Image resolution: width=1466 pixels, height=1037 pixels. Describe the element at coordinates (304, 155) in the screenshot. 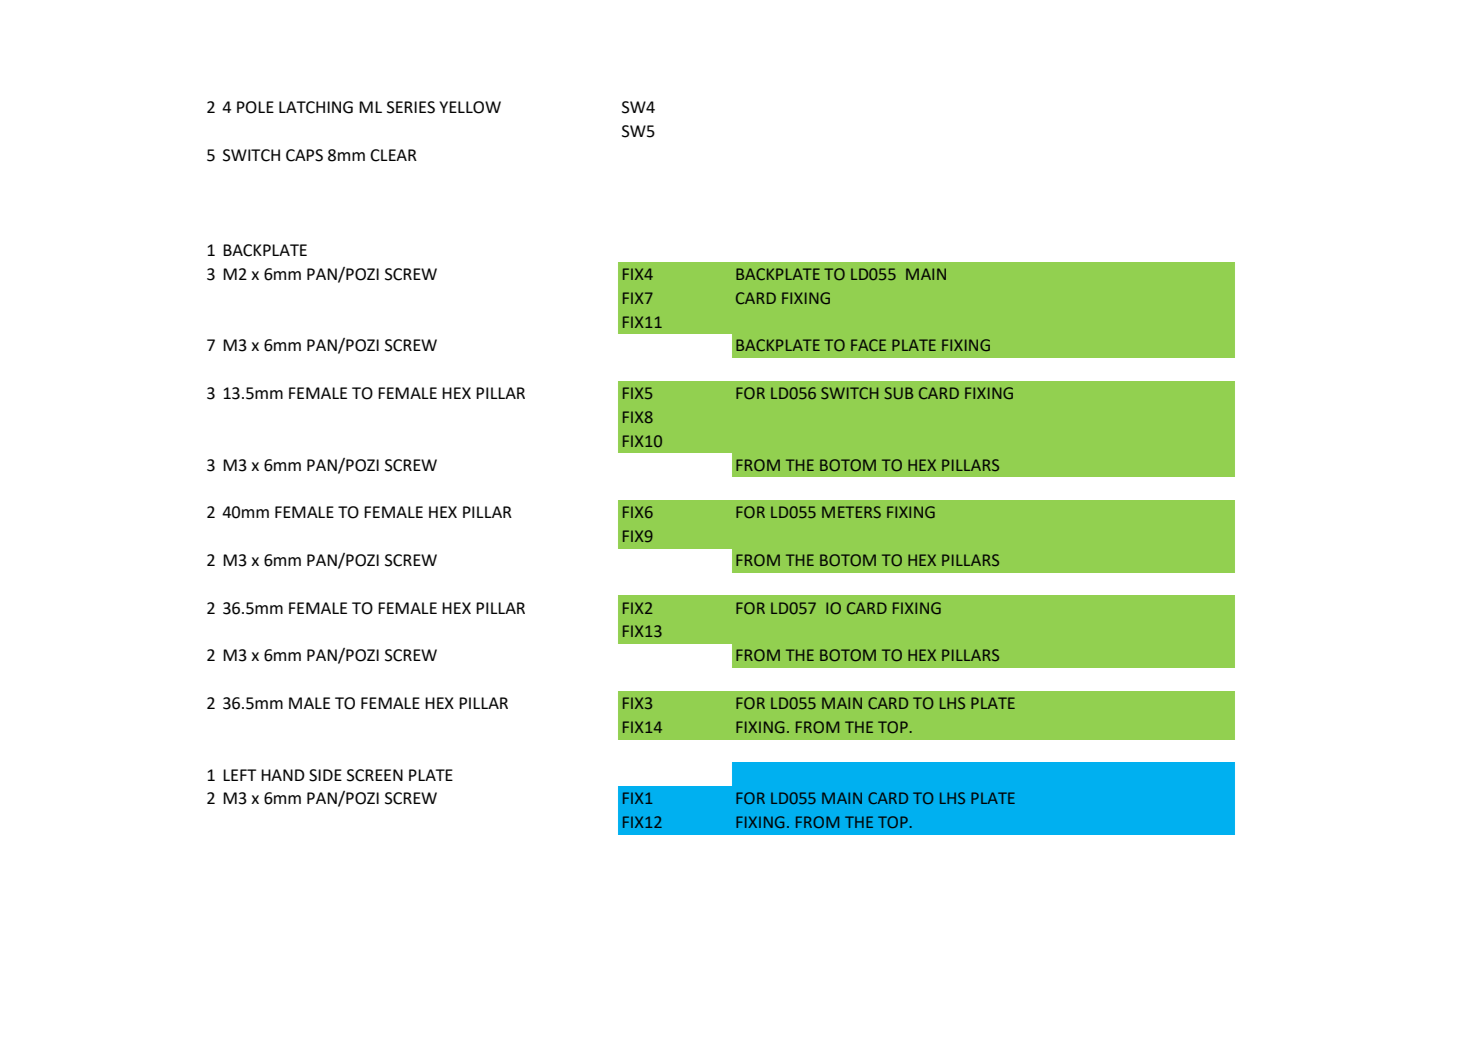

I see `CAPS` at that location.
